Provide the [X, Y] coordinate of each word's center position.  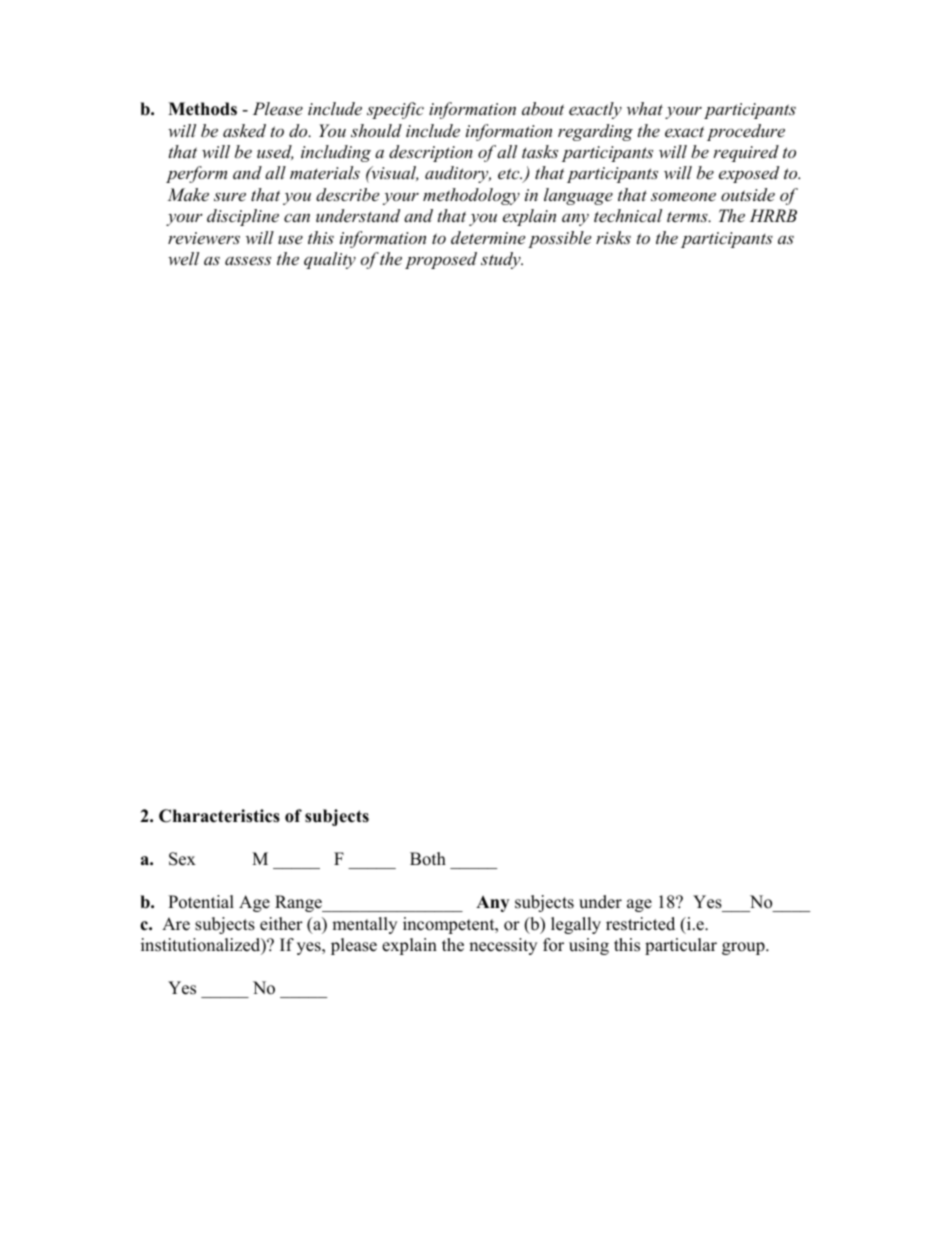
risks [613, 237]
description [431, 153]
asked [244, 130]
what [645, 108]
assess [248, 260]
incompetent [450, 925]
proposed [441, 260]
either [281, 924]
